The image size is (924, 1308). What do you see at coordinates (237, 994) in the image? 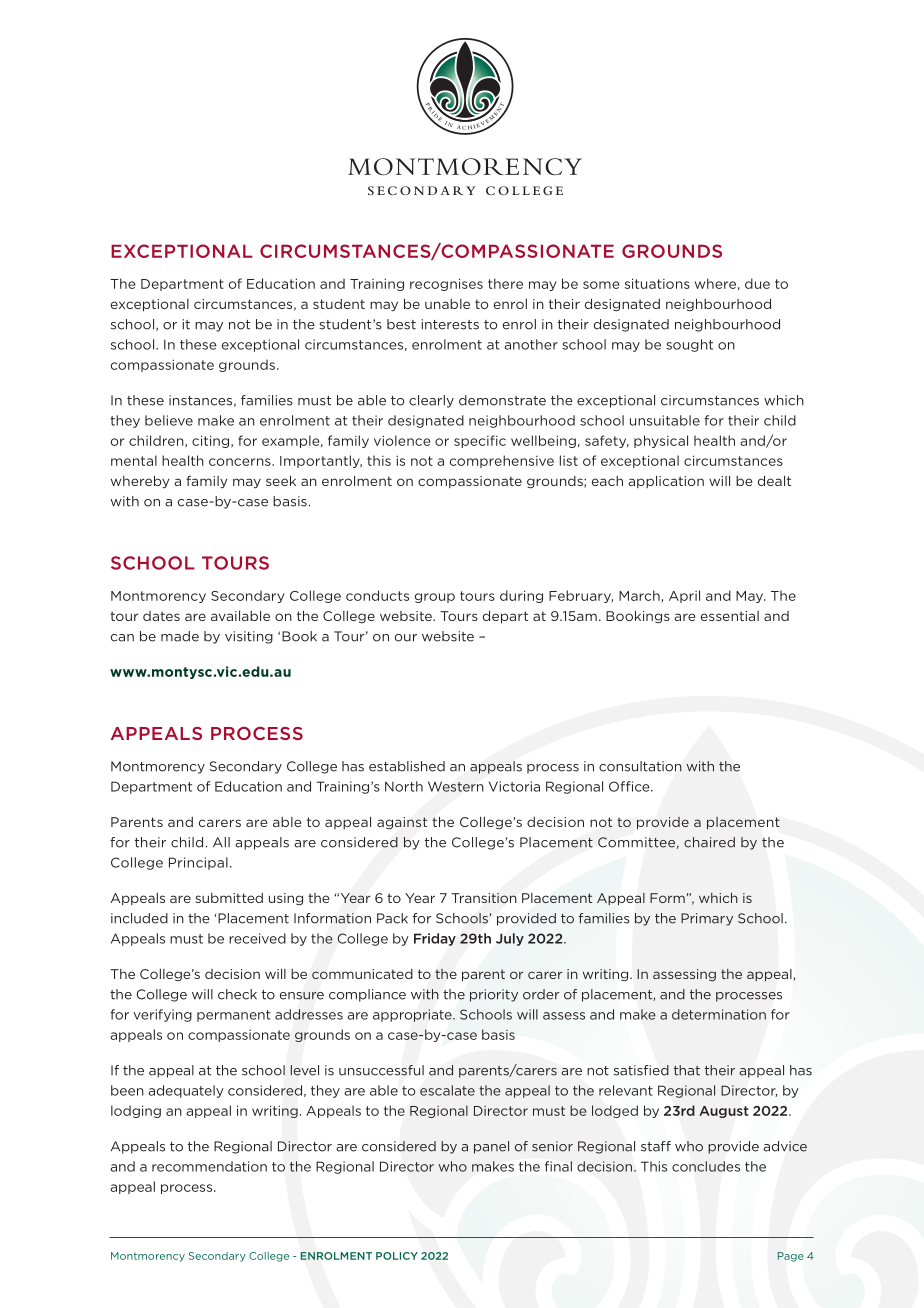
I see `check` at bounding box center [237, 994].
